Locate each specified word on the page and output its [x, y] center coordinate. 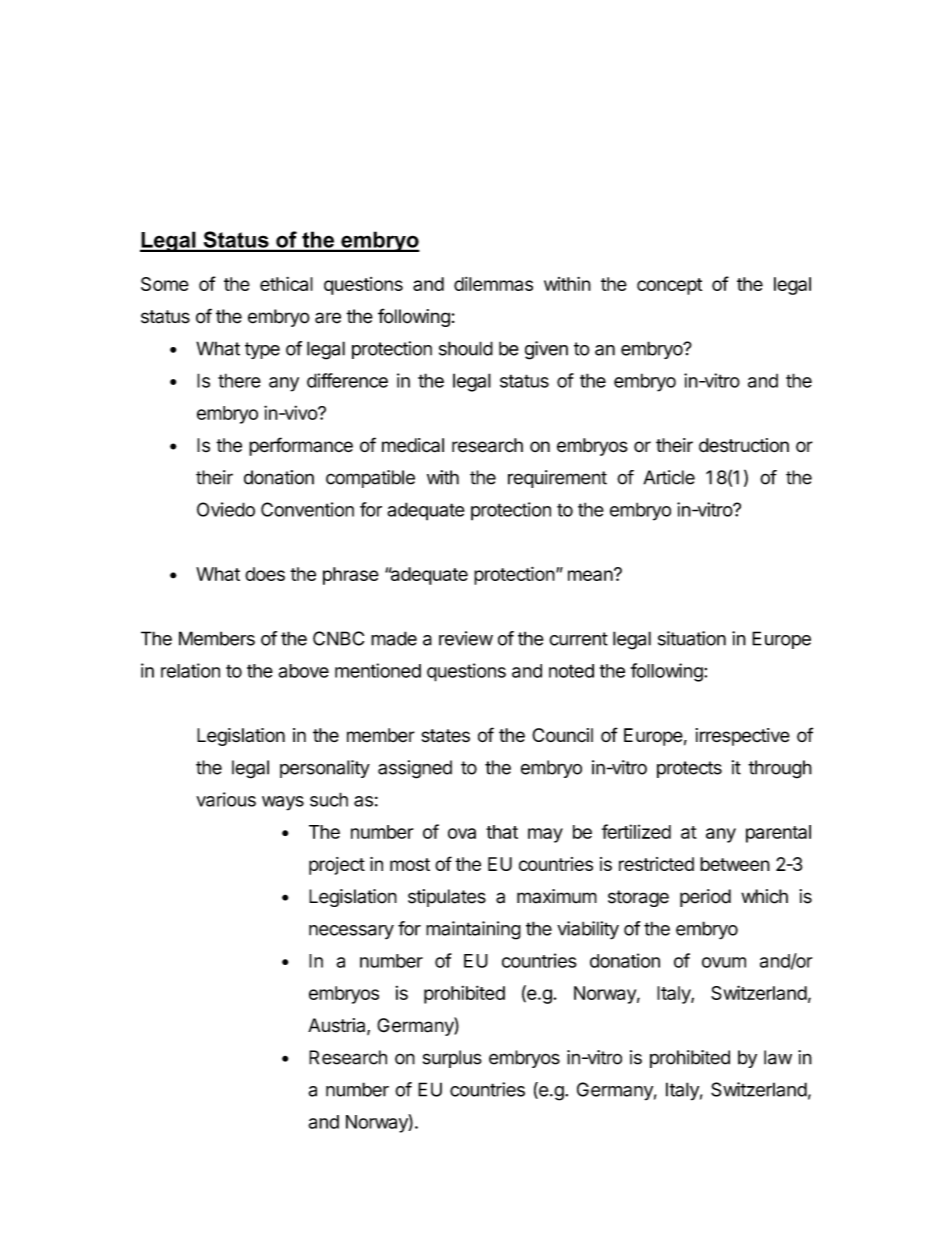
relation [190, 670]
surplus [452, 1059]
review [466, 638]
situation [692, 638]
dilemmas [493, 284]
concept [669, 286]
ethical [286, 284]
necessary [351, 932]
